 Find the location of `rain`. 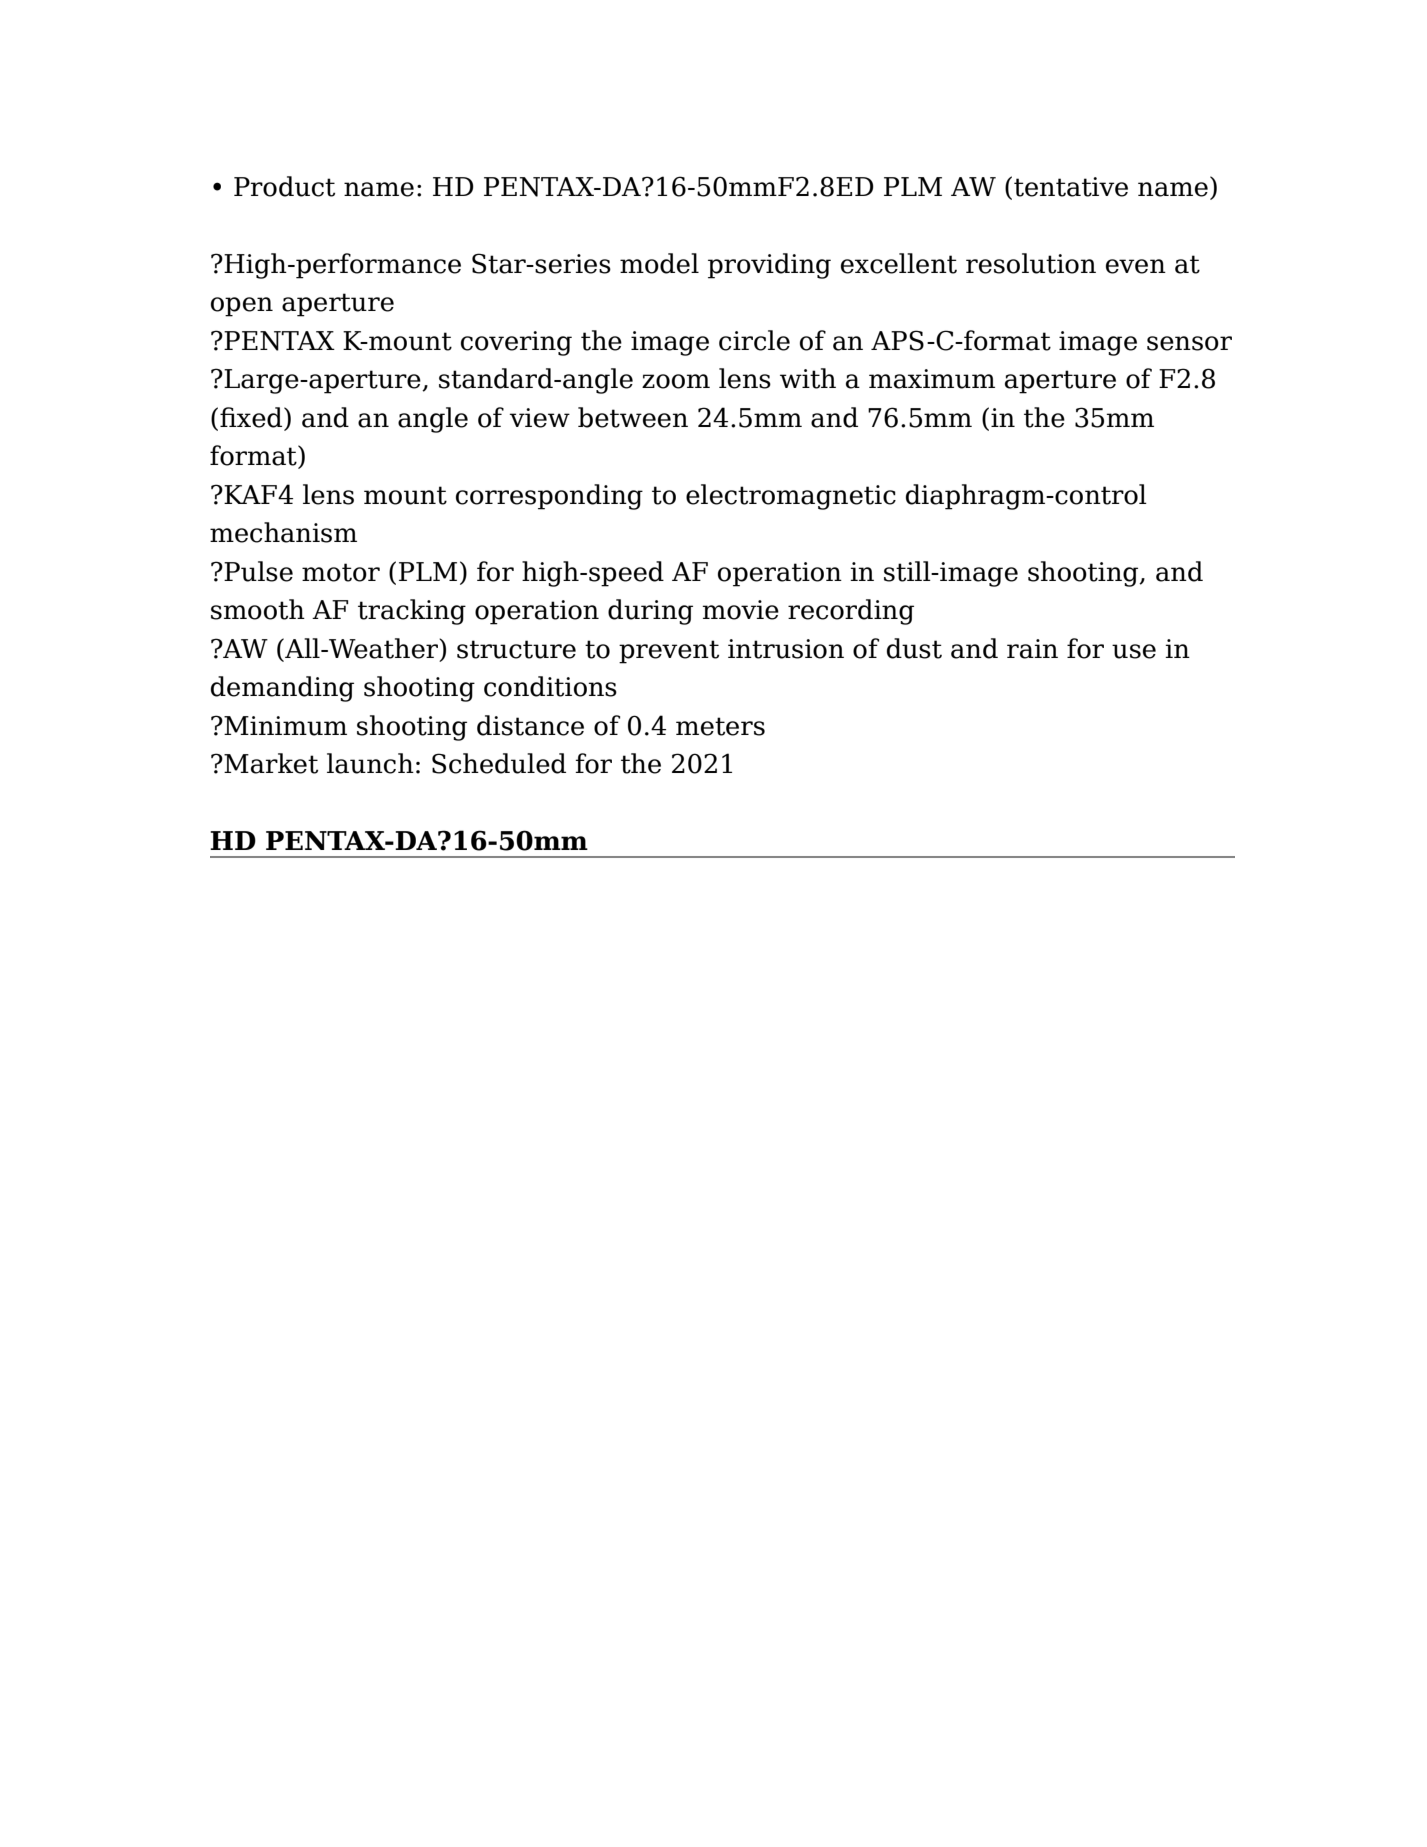

rain is located at coordinates (1032, 649).
